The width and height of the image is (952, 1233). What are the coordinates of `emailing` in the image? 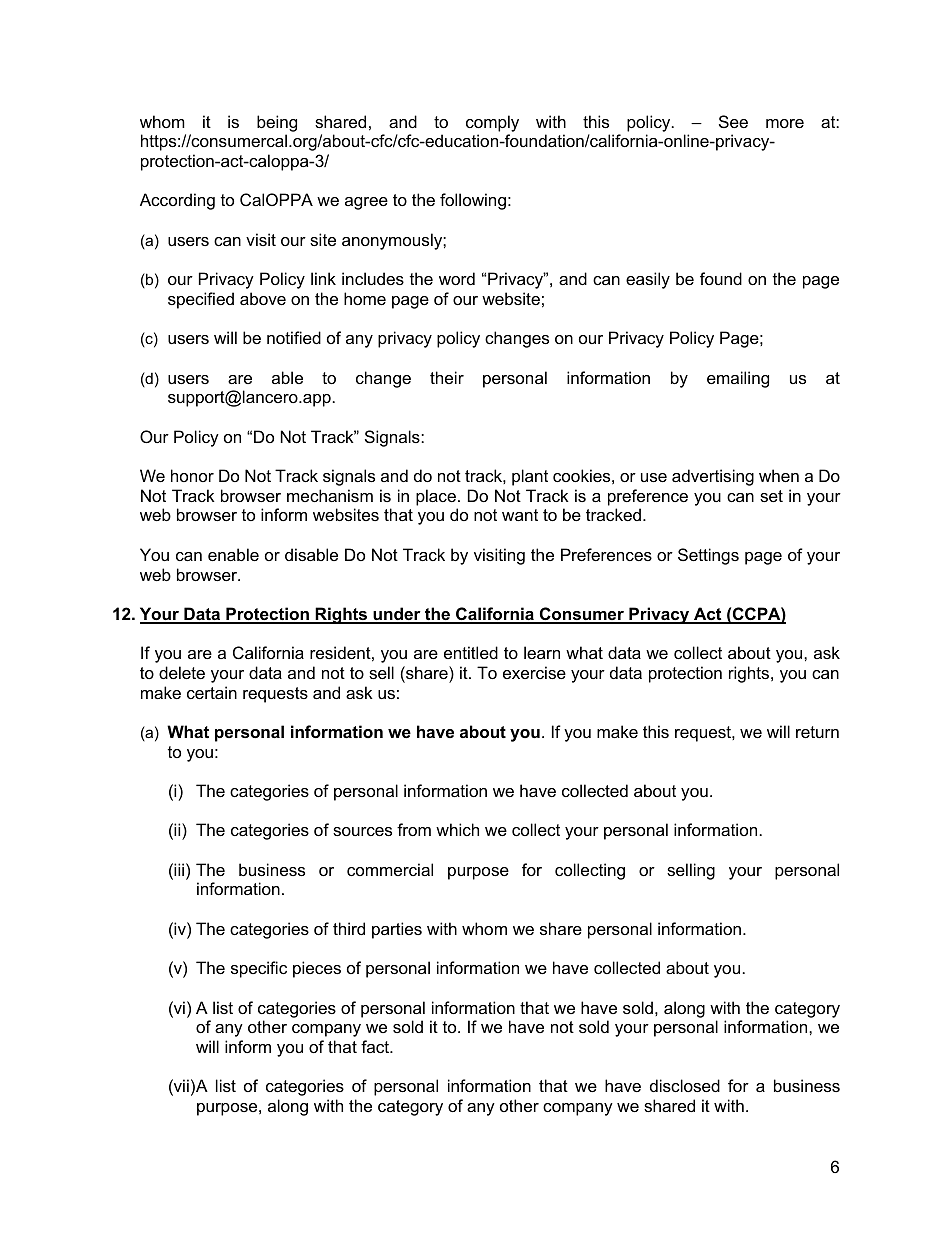 It's located at (738, 379).
